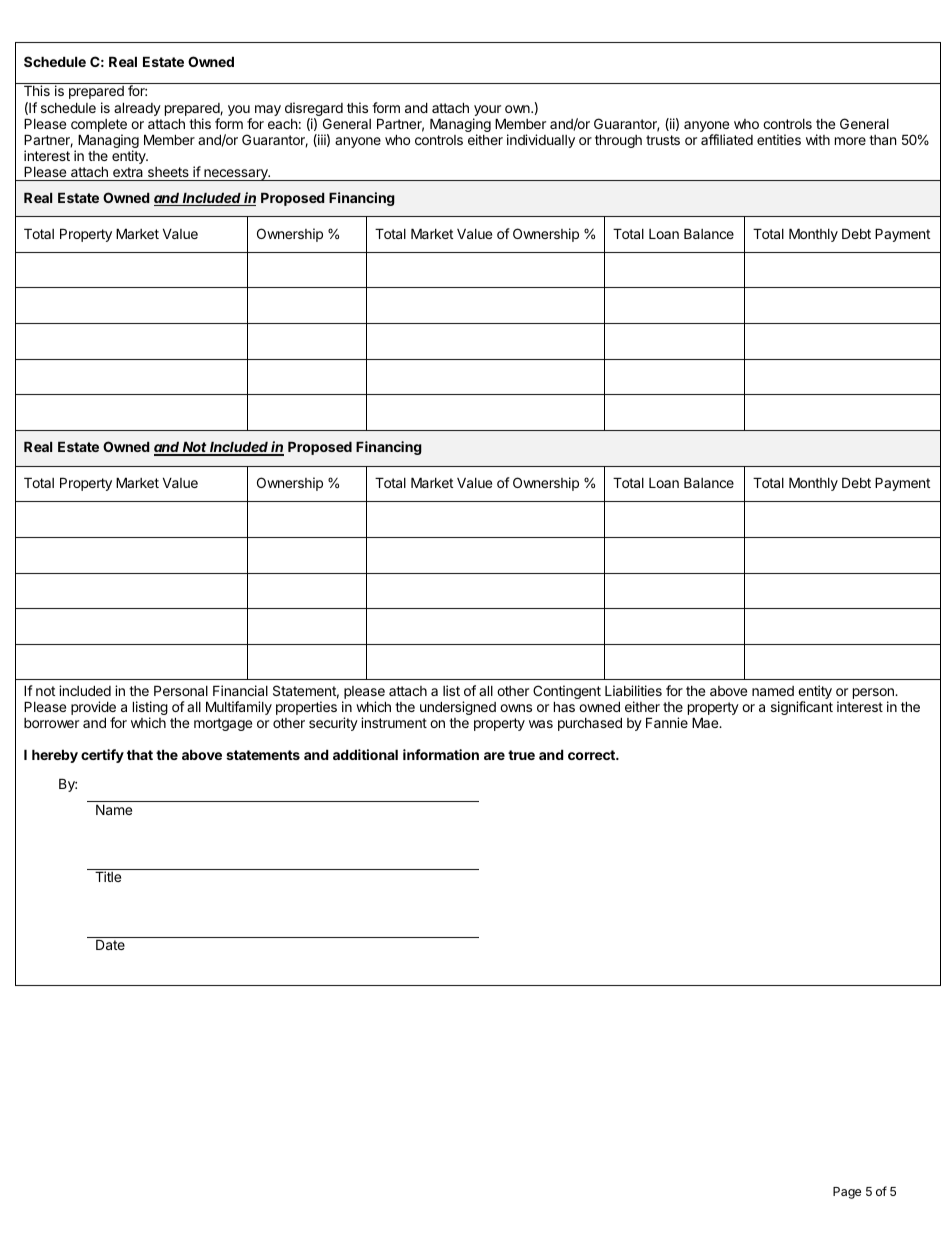 This screenshot has height=1233, width=952. What do you see at coordinates (802, 708) in the screenshot?
I see `significant` at bounding box center [802, 708].
